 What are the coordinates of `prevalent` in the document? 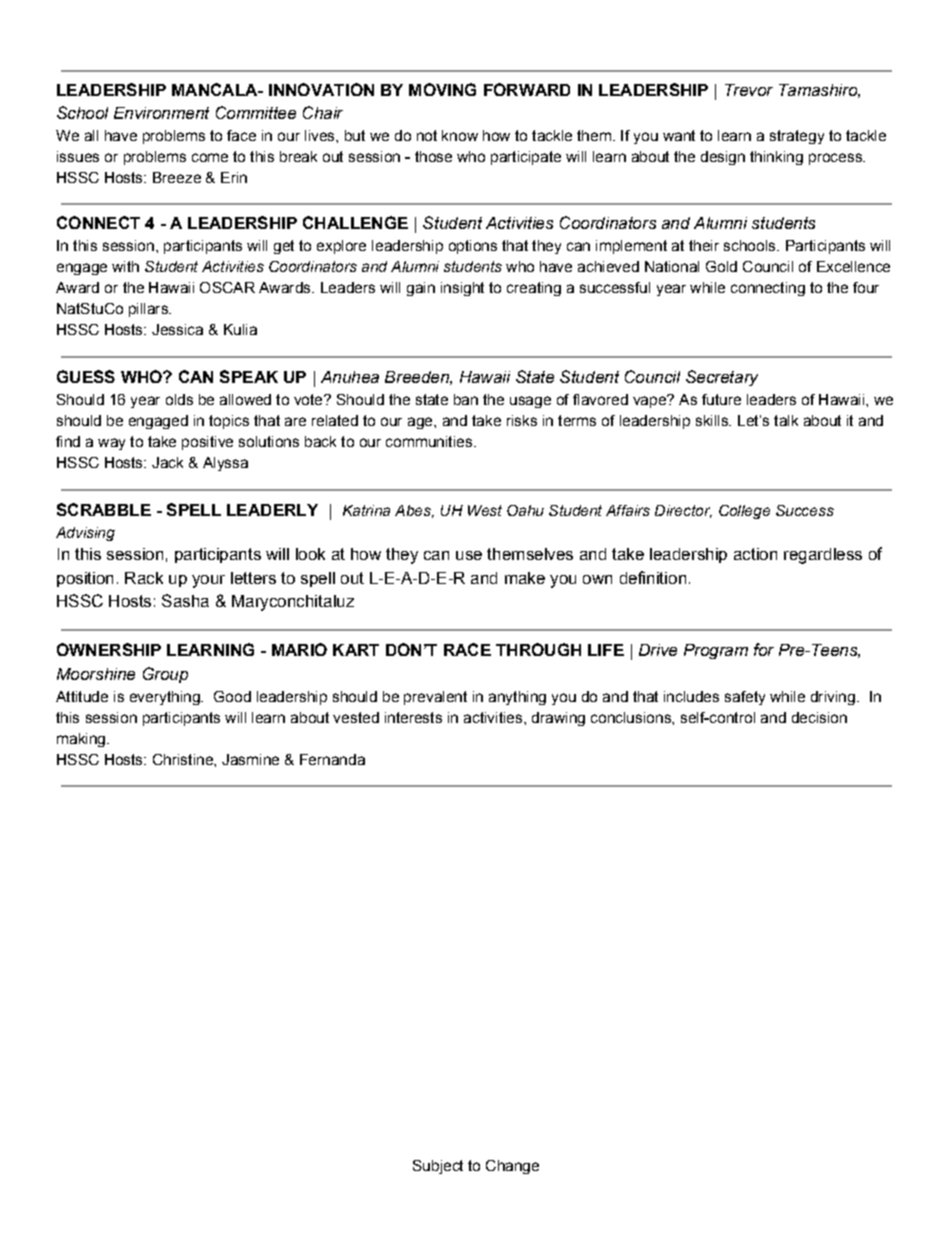 It's located at (435, 698).
